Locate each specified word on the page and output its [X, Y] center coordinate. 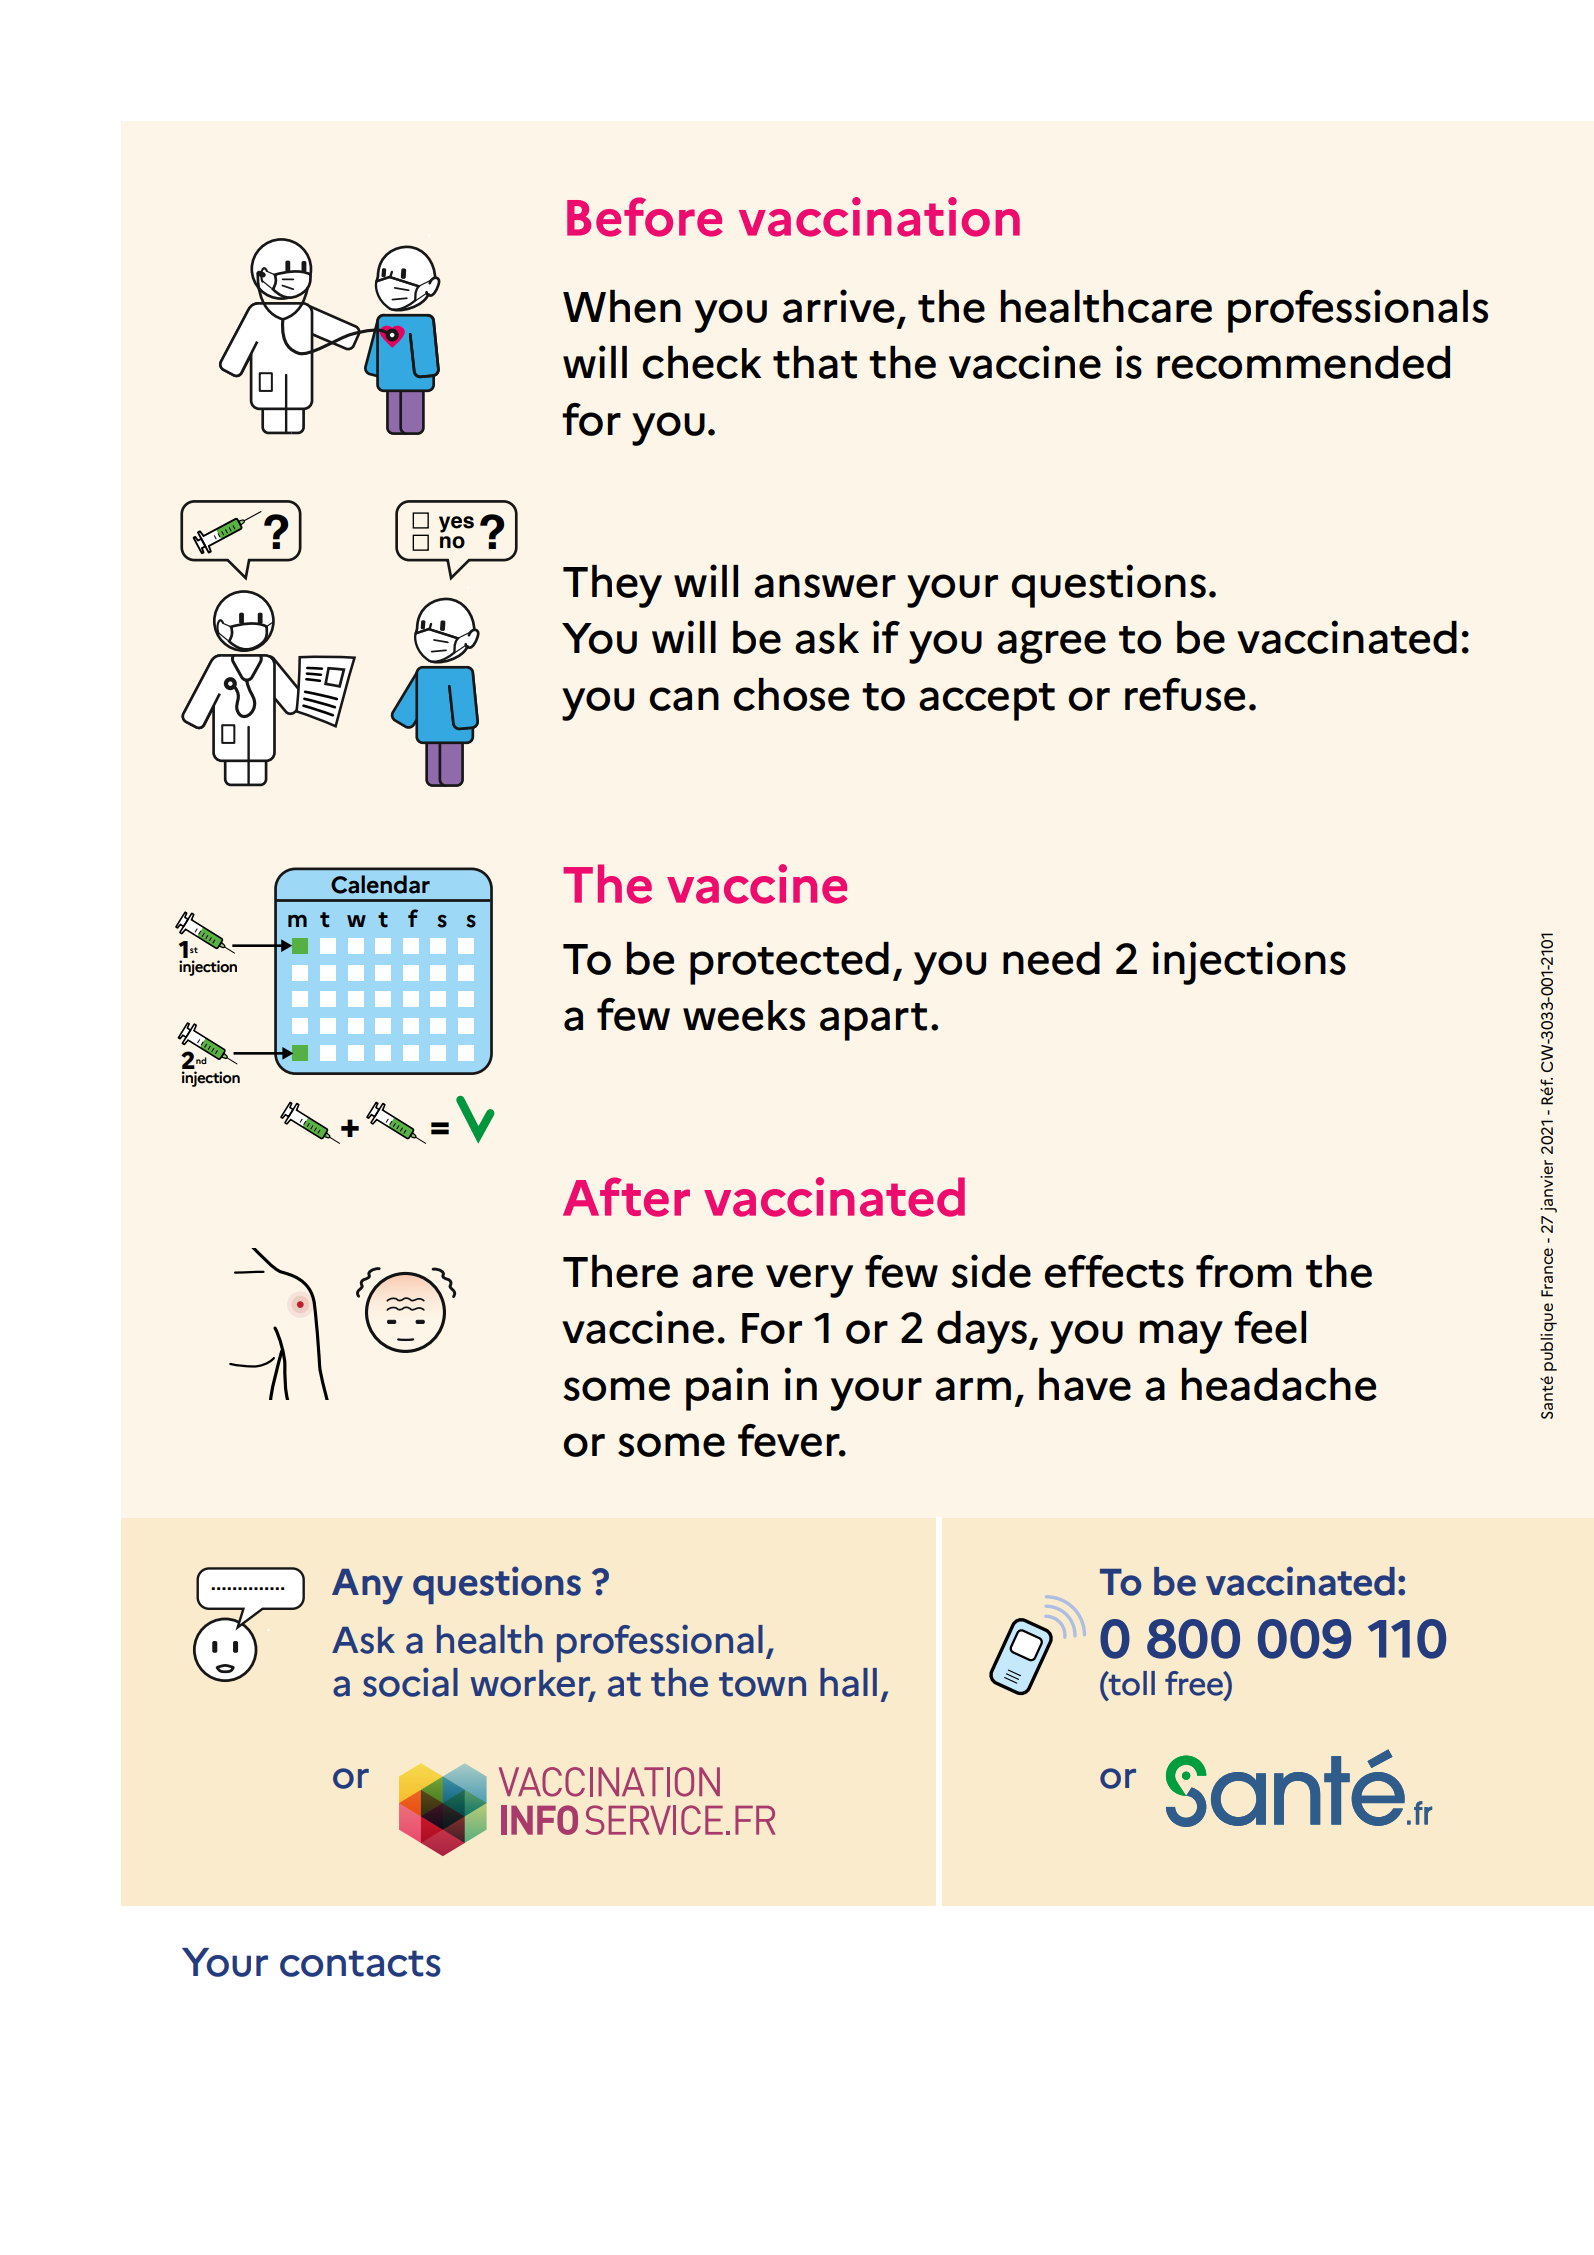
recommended [1303, 362]
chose [791, 694]
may [1181, 1337]
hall [848, 1682]
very [809, 1281]
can [684, 699]
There [620, 1271]
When [622, 306]
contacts [360, 1963]
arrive [839, 306]
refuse [1185, 694]
